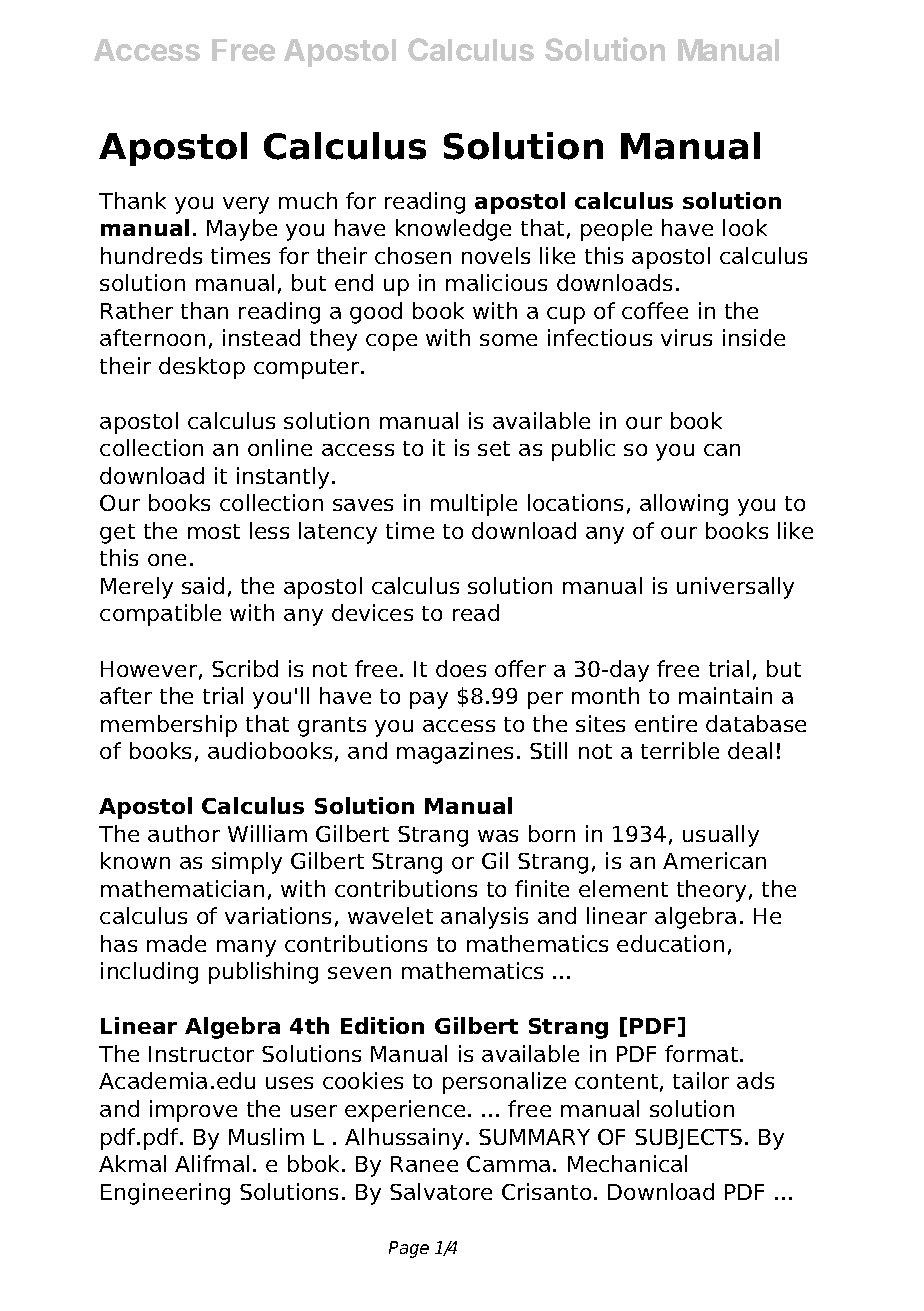 The width and height of the screenshot is (924, 1311). What do you see at coordinates (167, 560) in the screenshot?
I see `one` at bounding box center [167, 560].
